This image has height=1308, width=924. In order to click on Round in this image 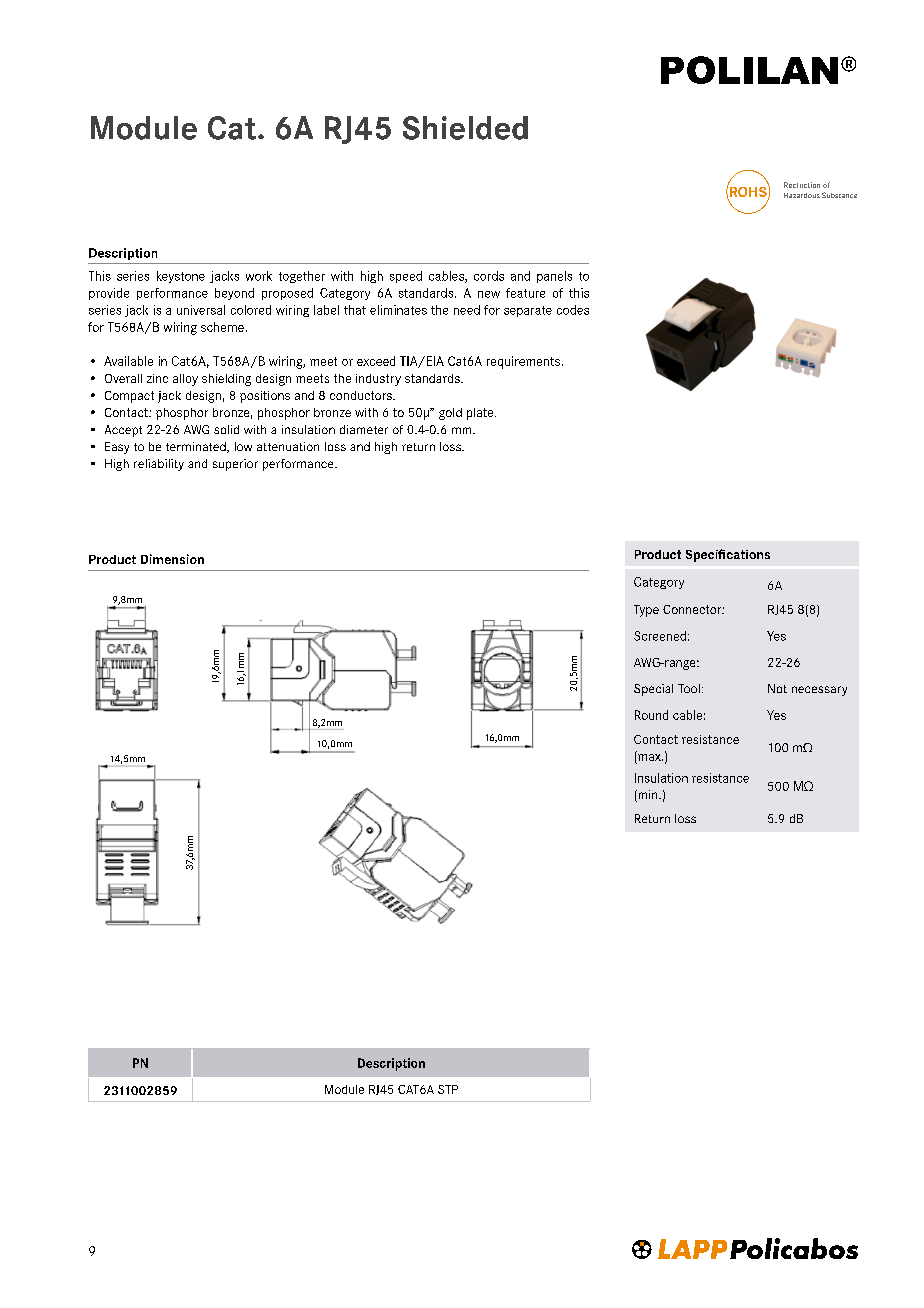, I will do `click(651, 715)`.
